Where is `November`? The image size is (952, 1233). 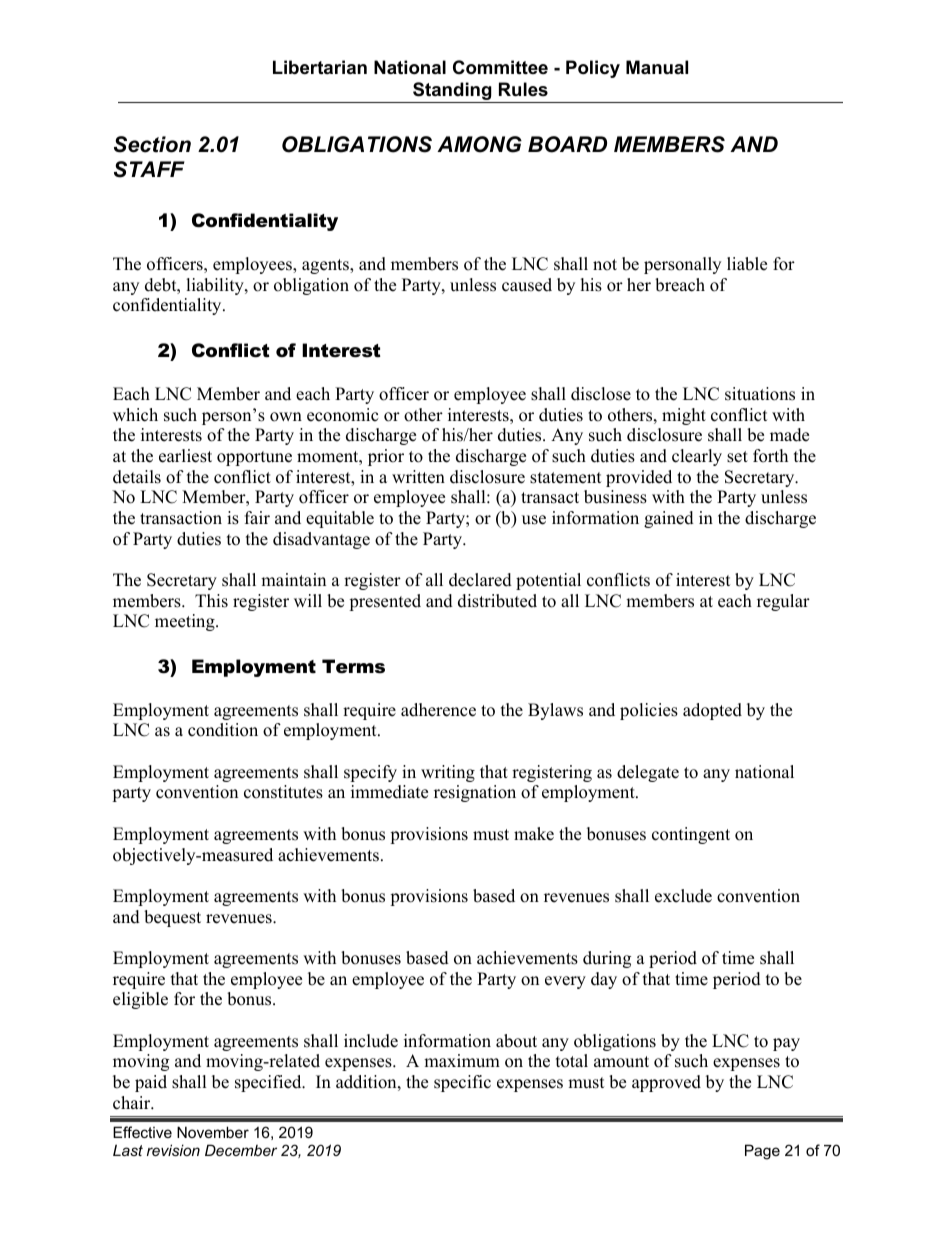 November is located at coordinates (213, 1132).
